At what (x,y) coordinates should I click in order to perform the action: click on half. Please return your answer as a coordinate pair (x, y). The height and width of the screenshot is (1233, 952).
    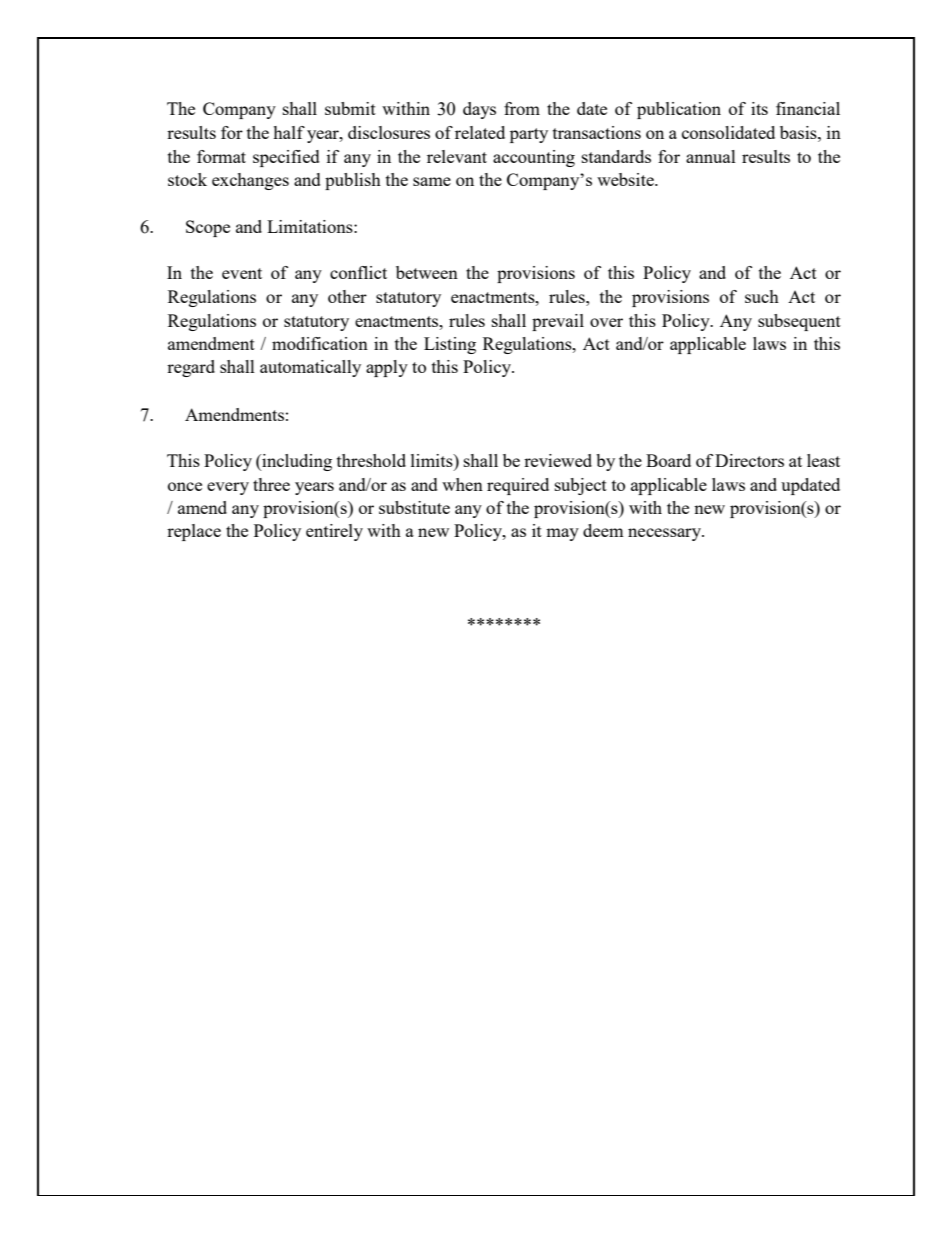
    Looking at the image, I should click on (289, 132).
